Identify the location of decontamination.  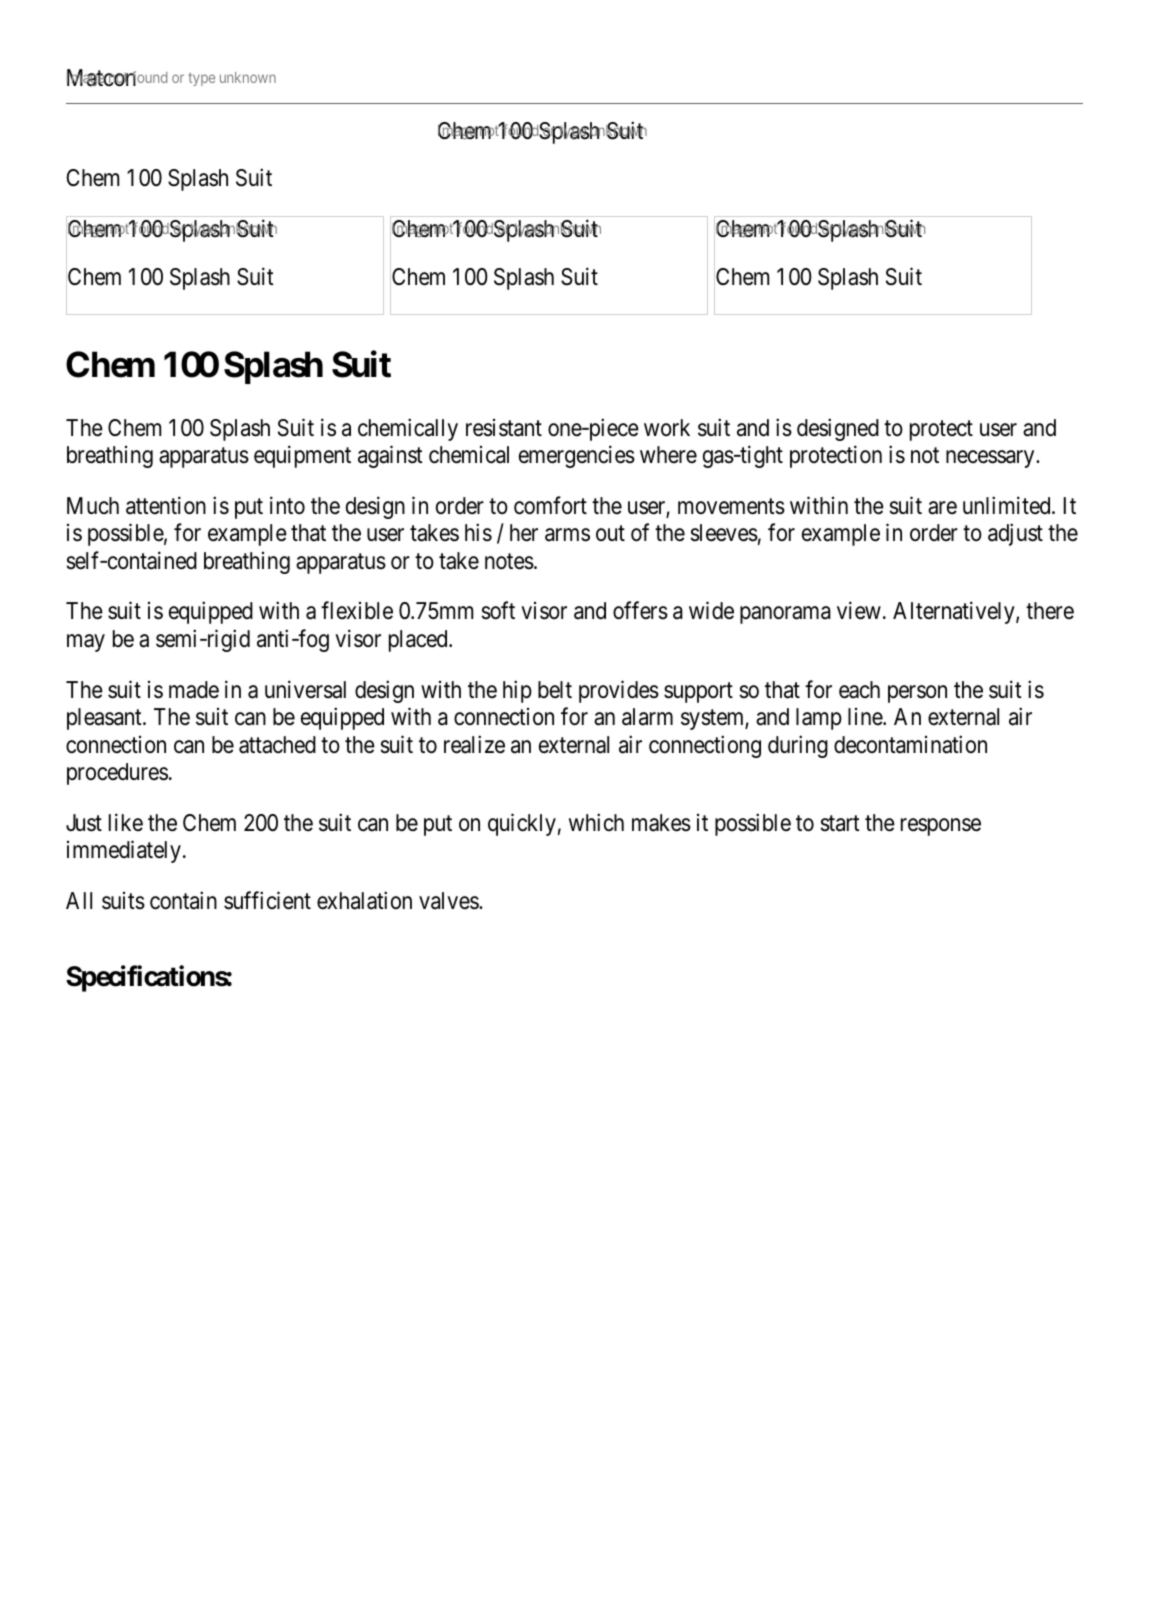
(910, 744).
